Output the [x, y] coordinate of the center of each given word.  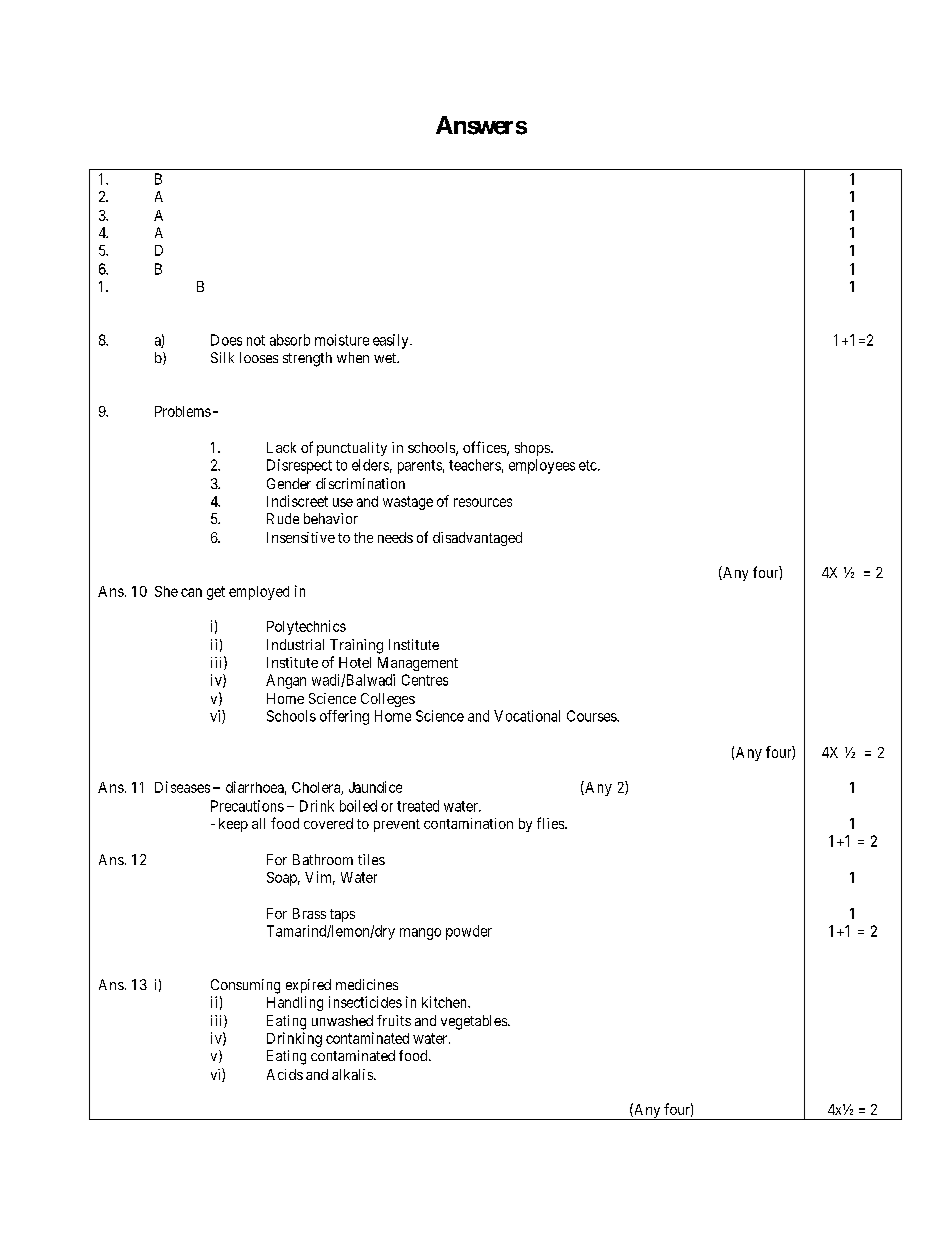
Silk [222, 357]
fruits [394, 1020]
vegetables [475, 1022]
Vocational [527, 716]
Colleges [388, 700]
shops [533, 449]
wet [386, 358]
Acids [285, 1074]
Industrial [295, 644]
